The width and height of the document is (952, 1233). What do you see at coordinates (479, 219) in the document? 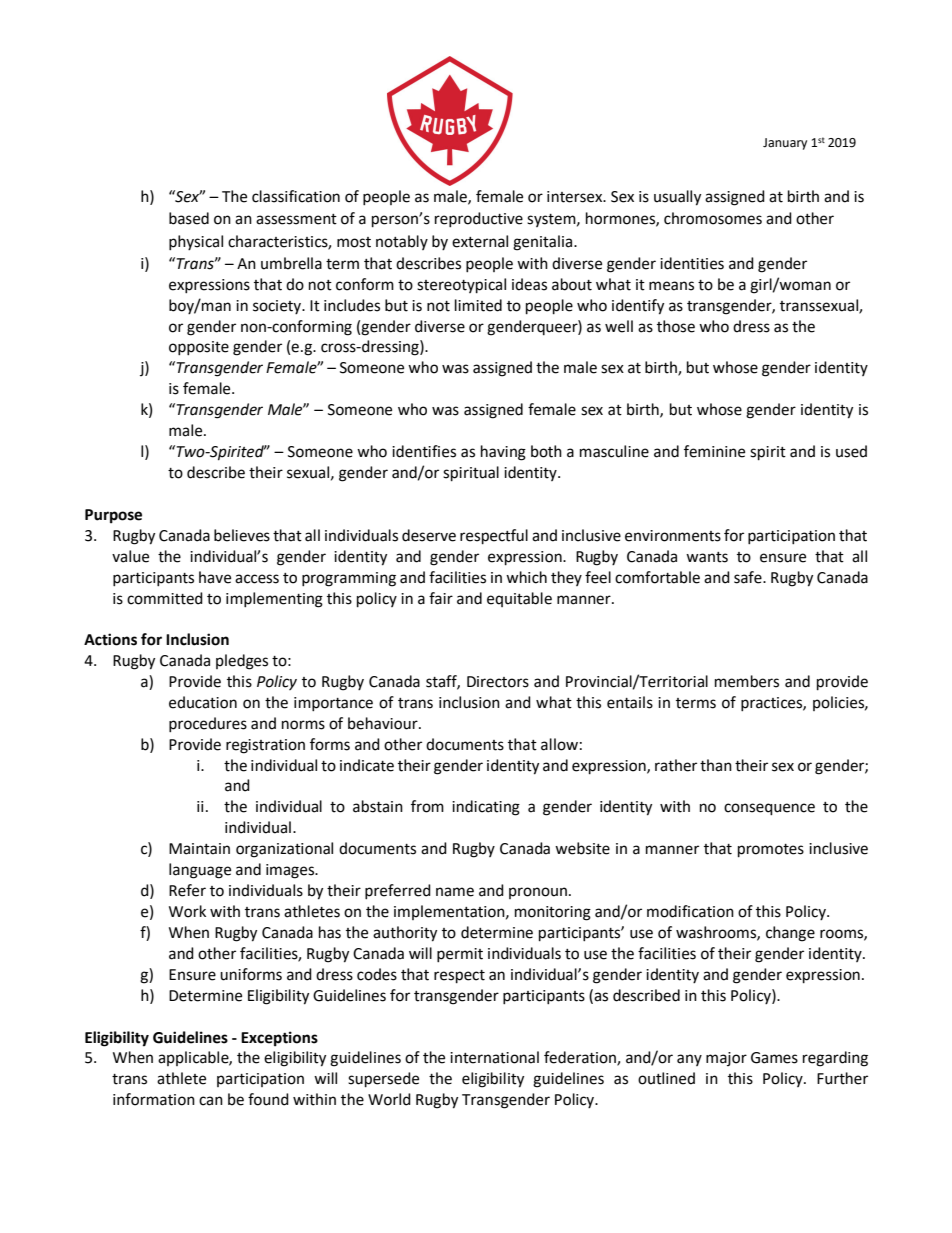
I see `reproductive` at bounding box center [479, 219].
